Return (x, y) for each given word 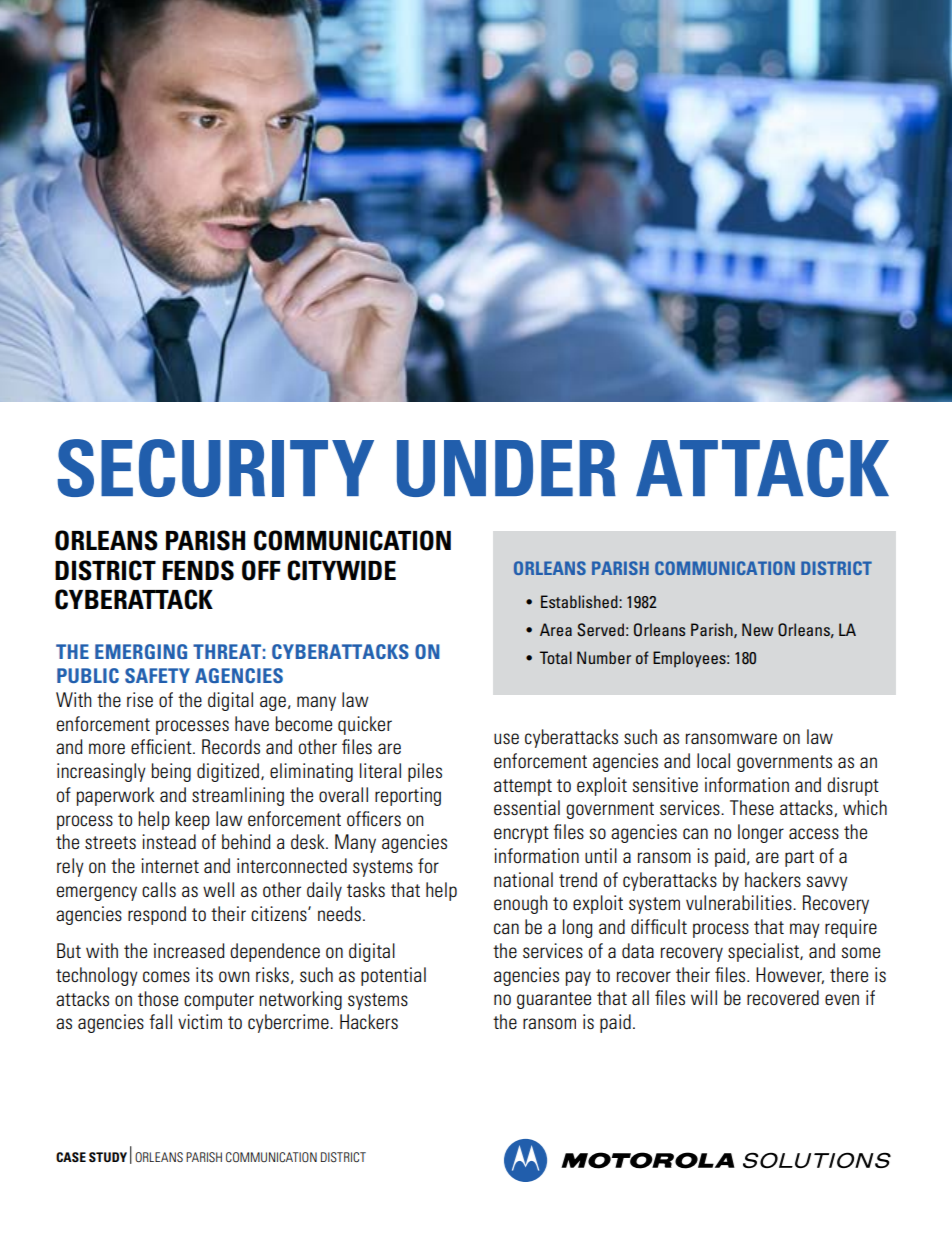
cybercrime (289, 1023)
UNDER (506, 468)
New (757, 629)
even (842, 999)
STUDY (108, 1157)
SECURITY (216, 468)
